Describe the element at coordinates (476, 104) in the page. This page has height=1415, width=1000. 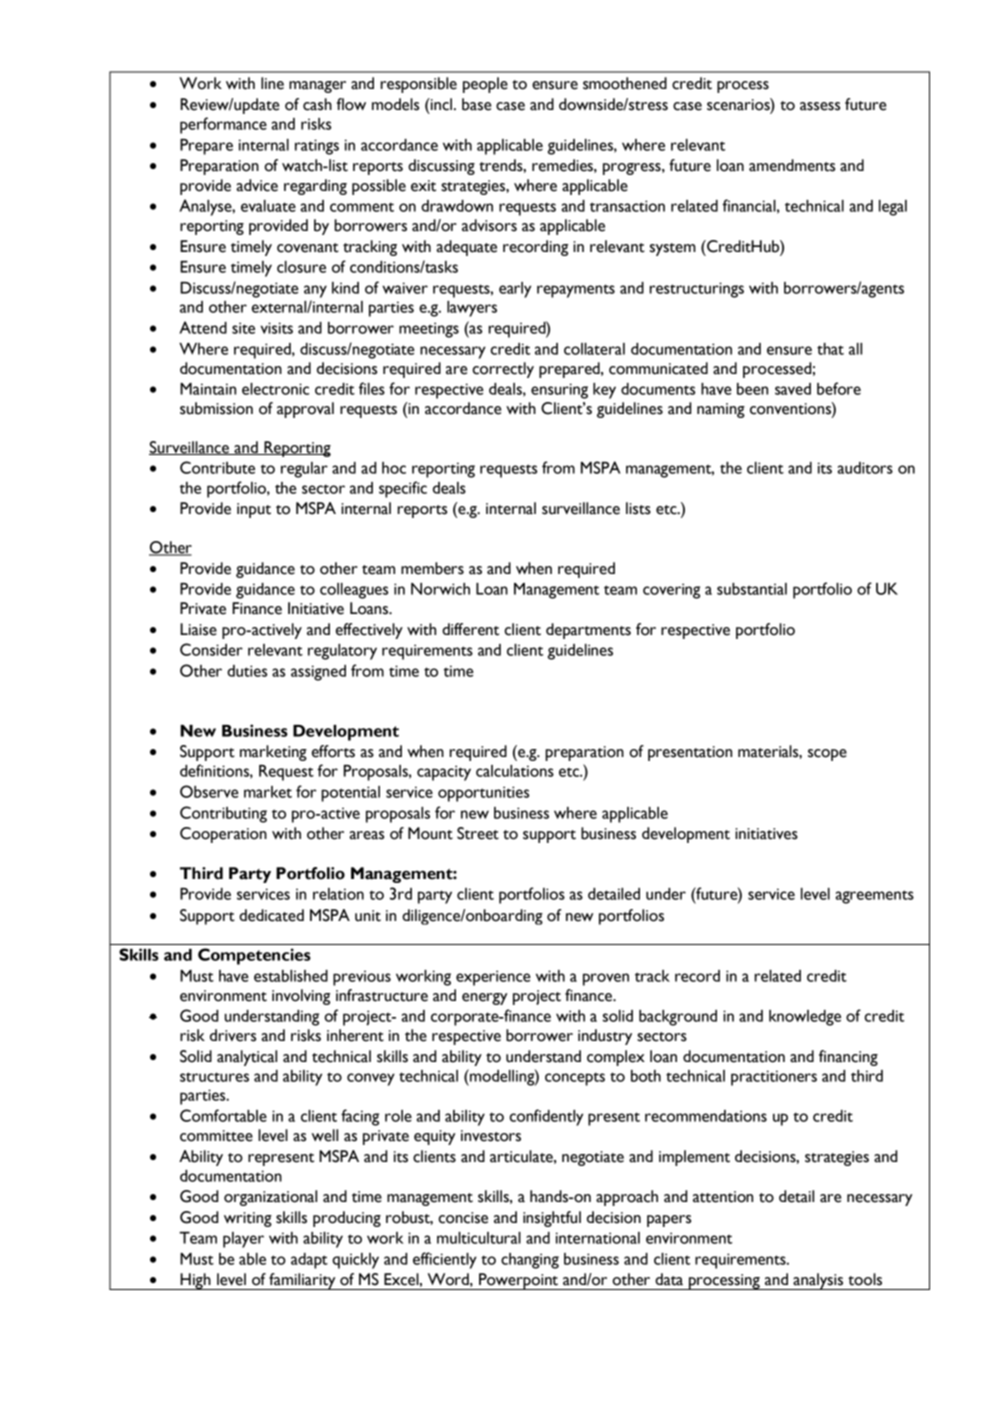
I see `base` at that location.
